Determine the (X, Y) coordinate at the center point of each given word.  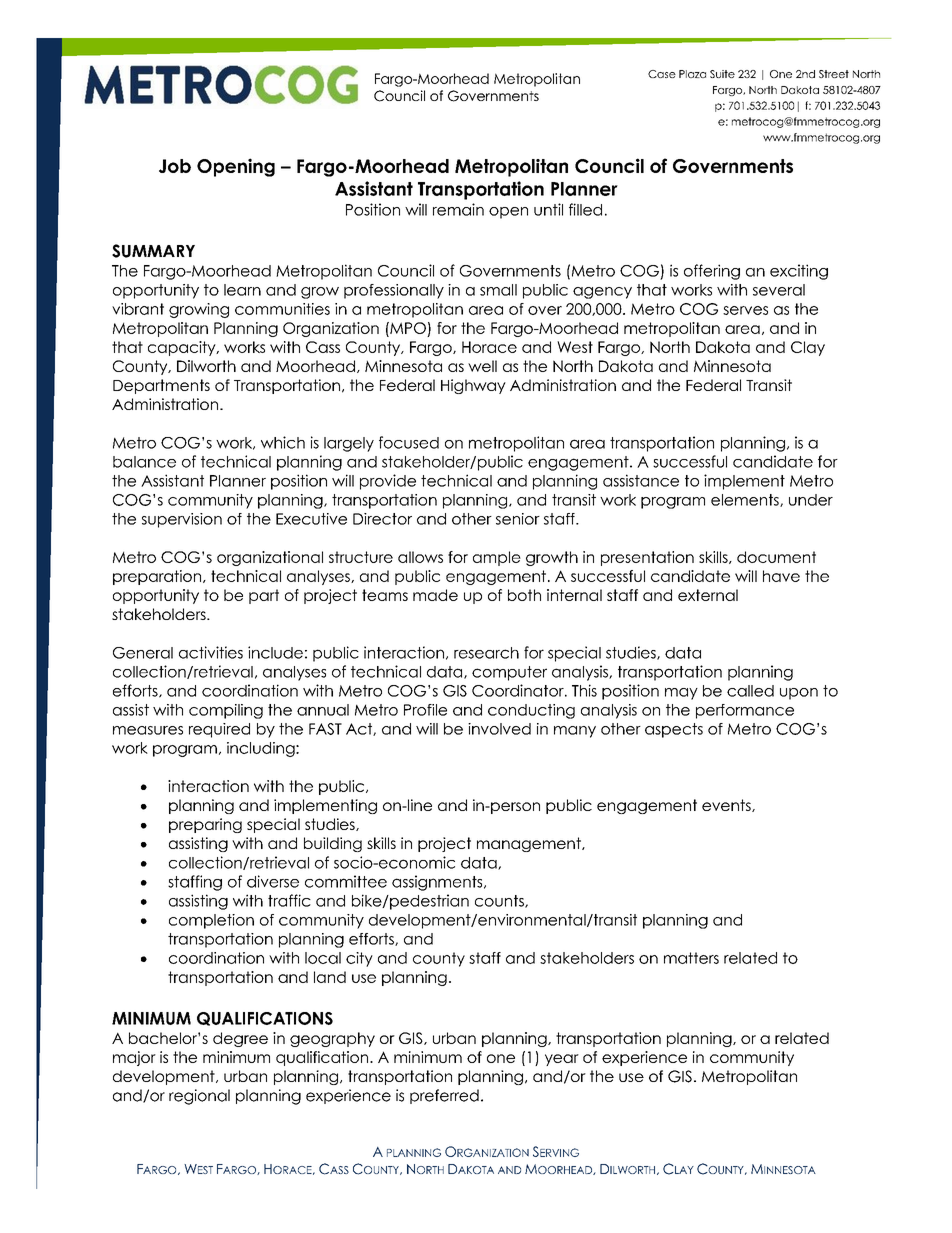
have (781, 576)
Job (175, 166)
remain (458, 209)
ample (497, 558)
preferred (444, 1096)
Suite (722, 74)
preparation (157, 577)
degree (240, 1039)
